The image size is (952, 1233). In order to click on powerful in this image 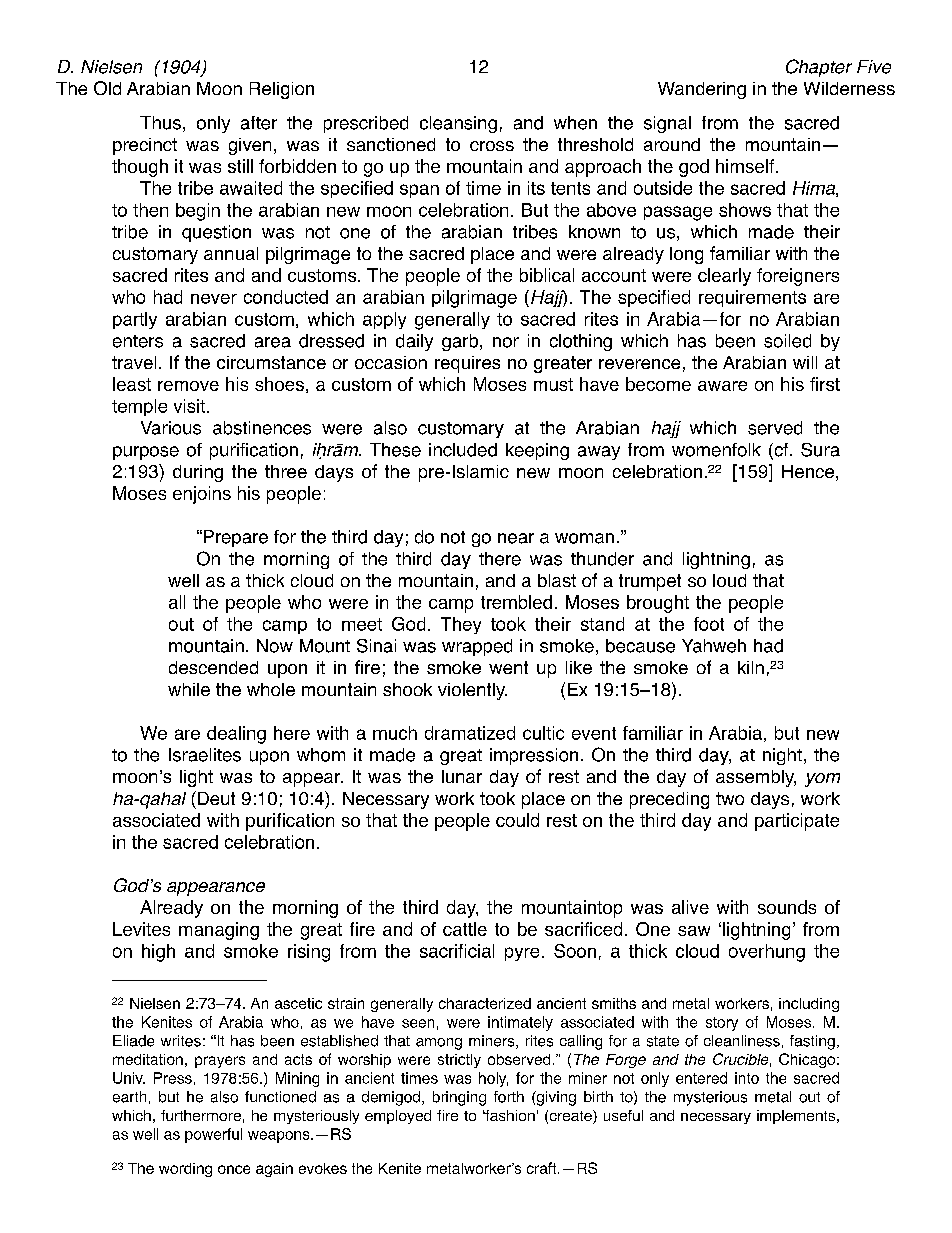, I will do `click(213, 1135)`.
